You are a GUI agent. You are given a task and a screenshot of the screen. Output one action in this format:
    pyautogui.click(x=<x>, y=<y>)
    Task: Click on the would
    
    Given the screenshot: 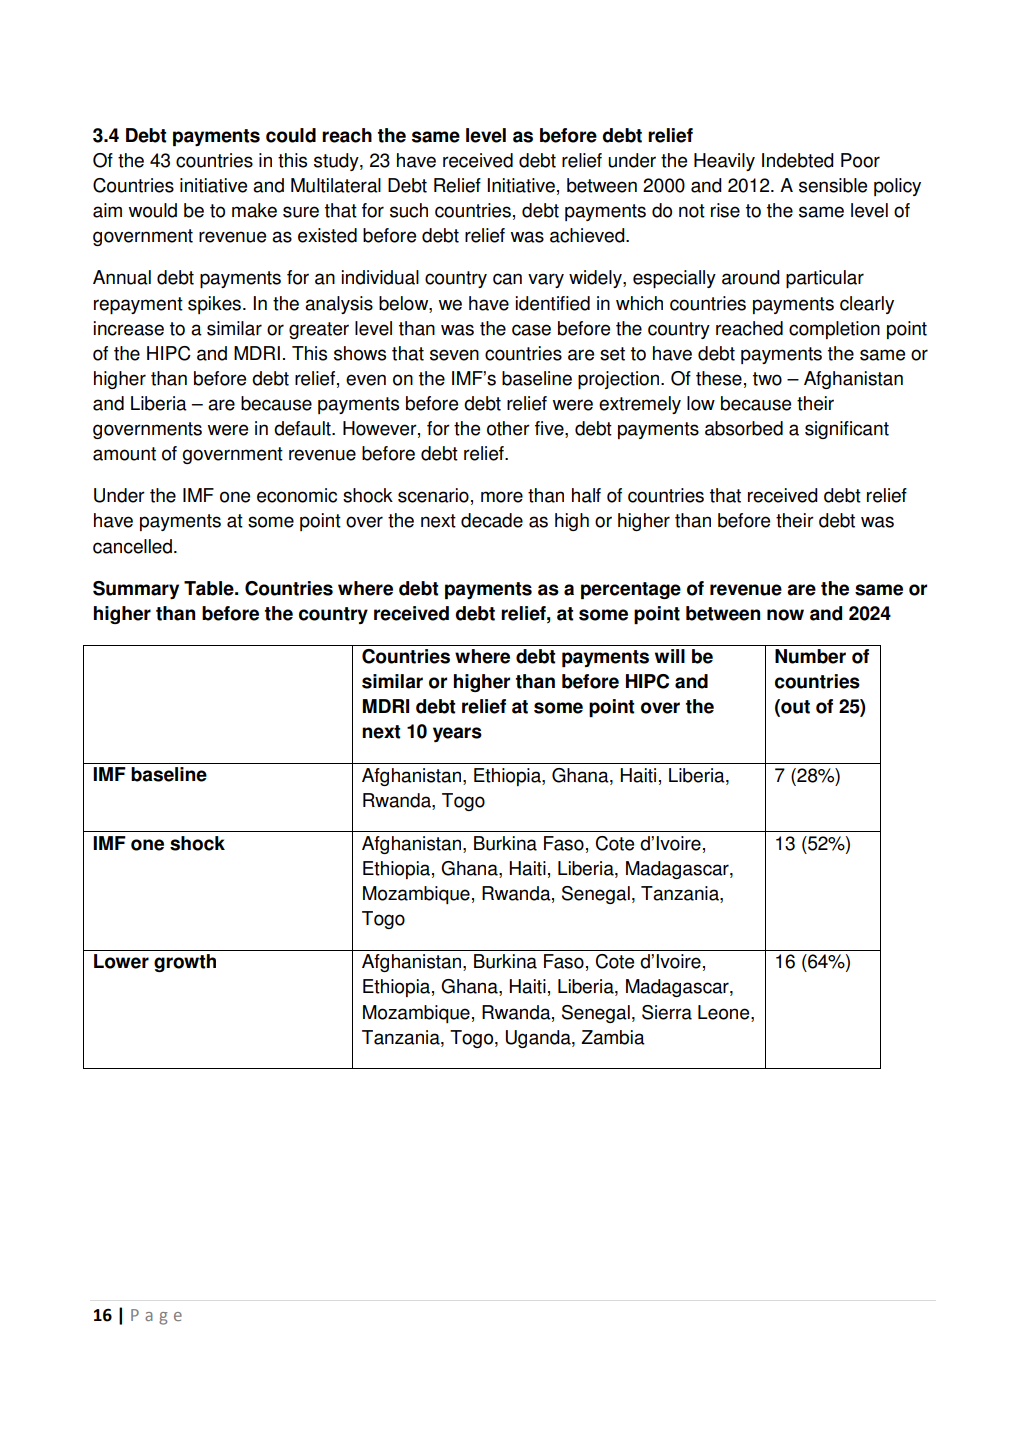 What is the action you would take?
    pyautogui.click(x=152, y=210)
